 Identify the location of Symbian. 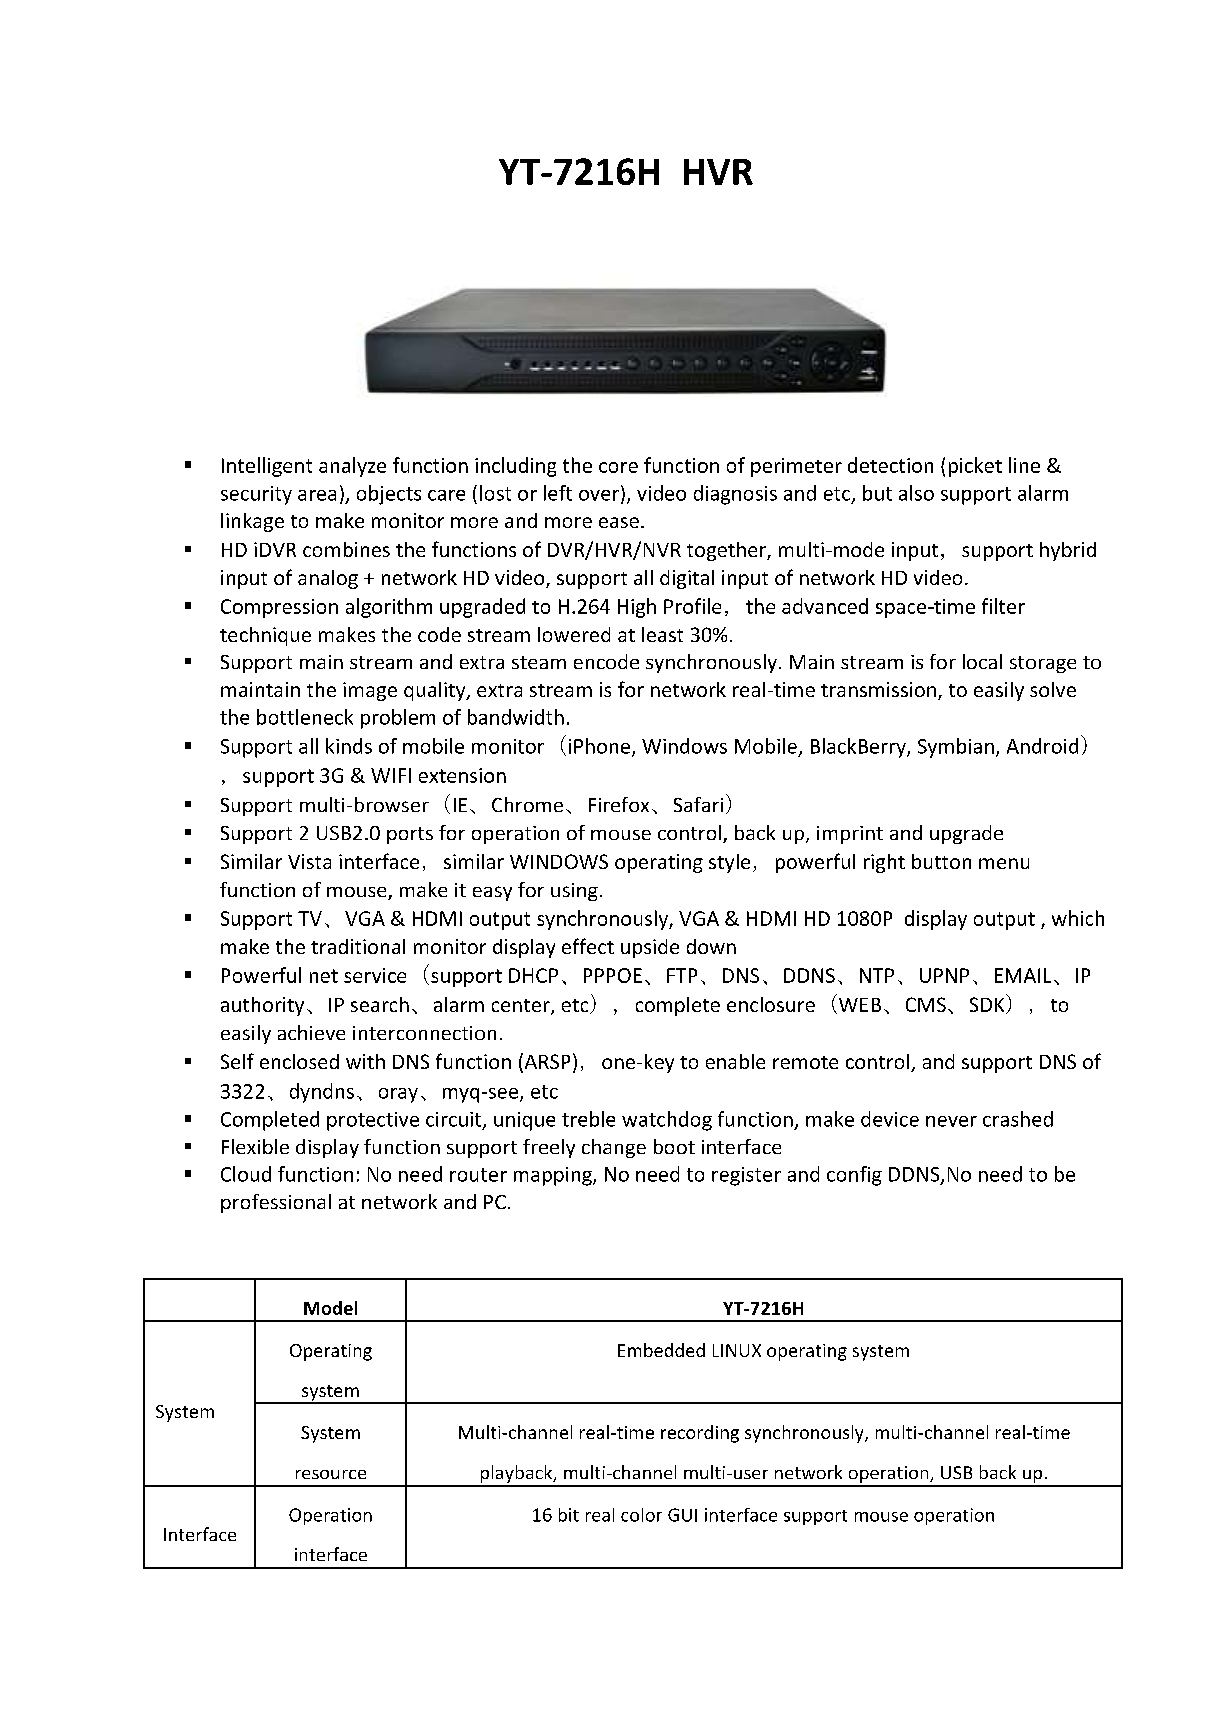
(956, 748).
